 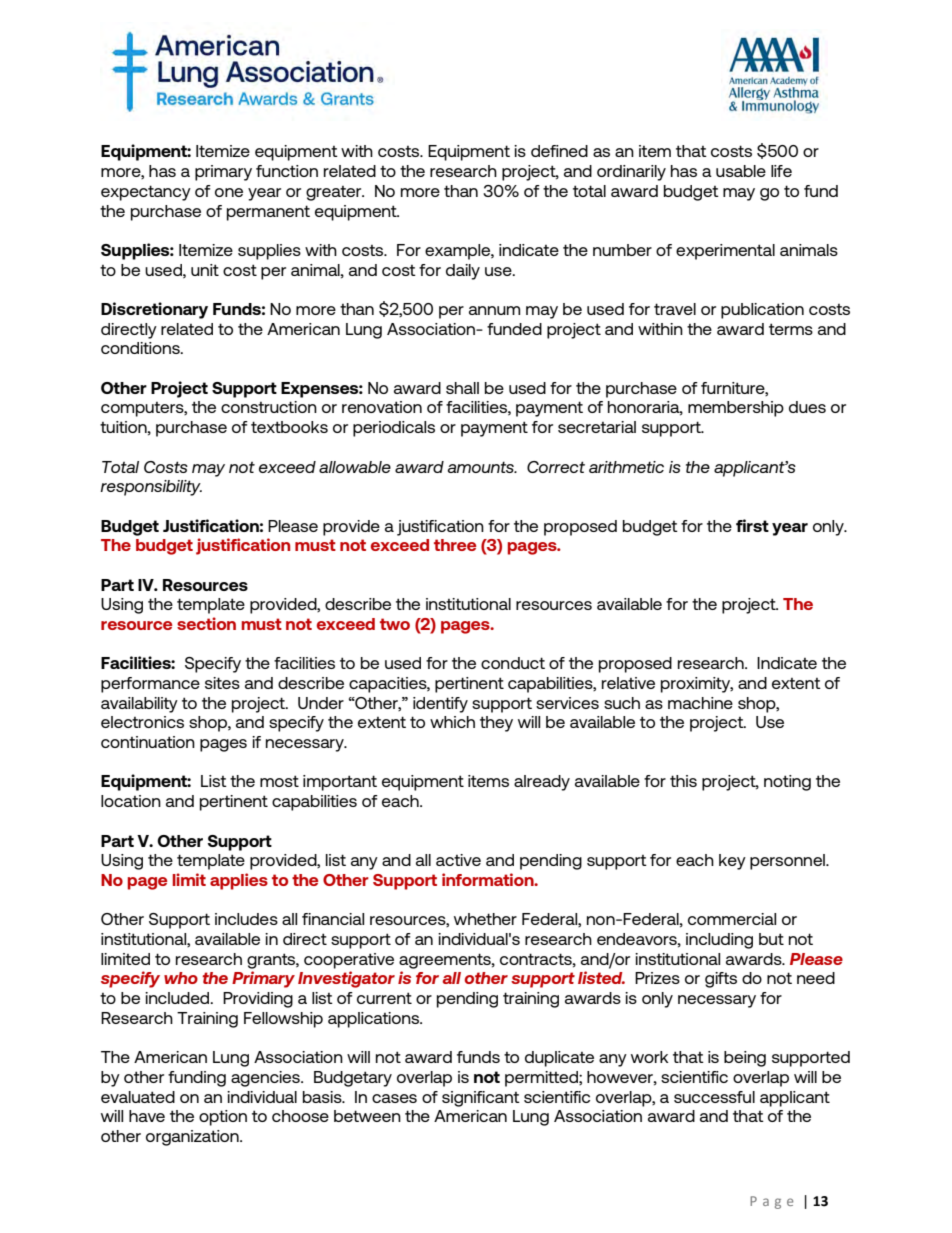 I want to click on machine, so click(x=700, y=703).
